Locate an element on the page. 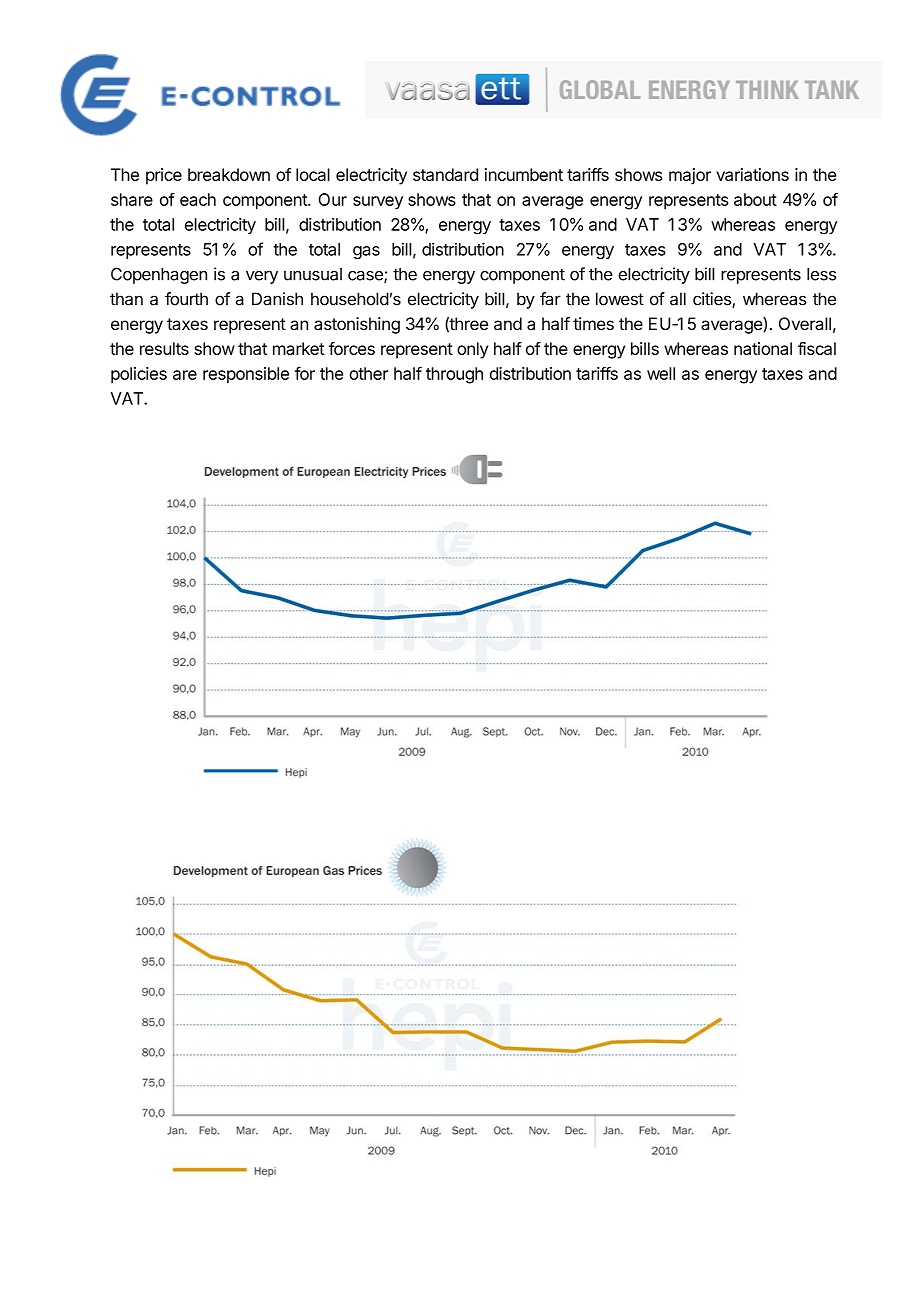  Copenhagen is located at coordinates (159, 275).
